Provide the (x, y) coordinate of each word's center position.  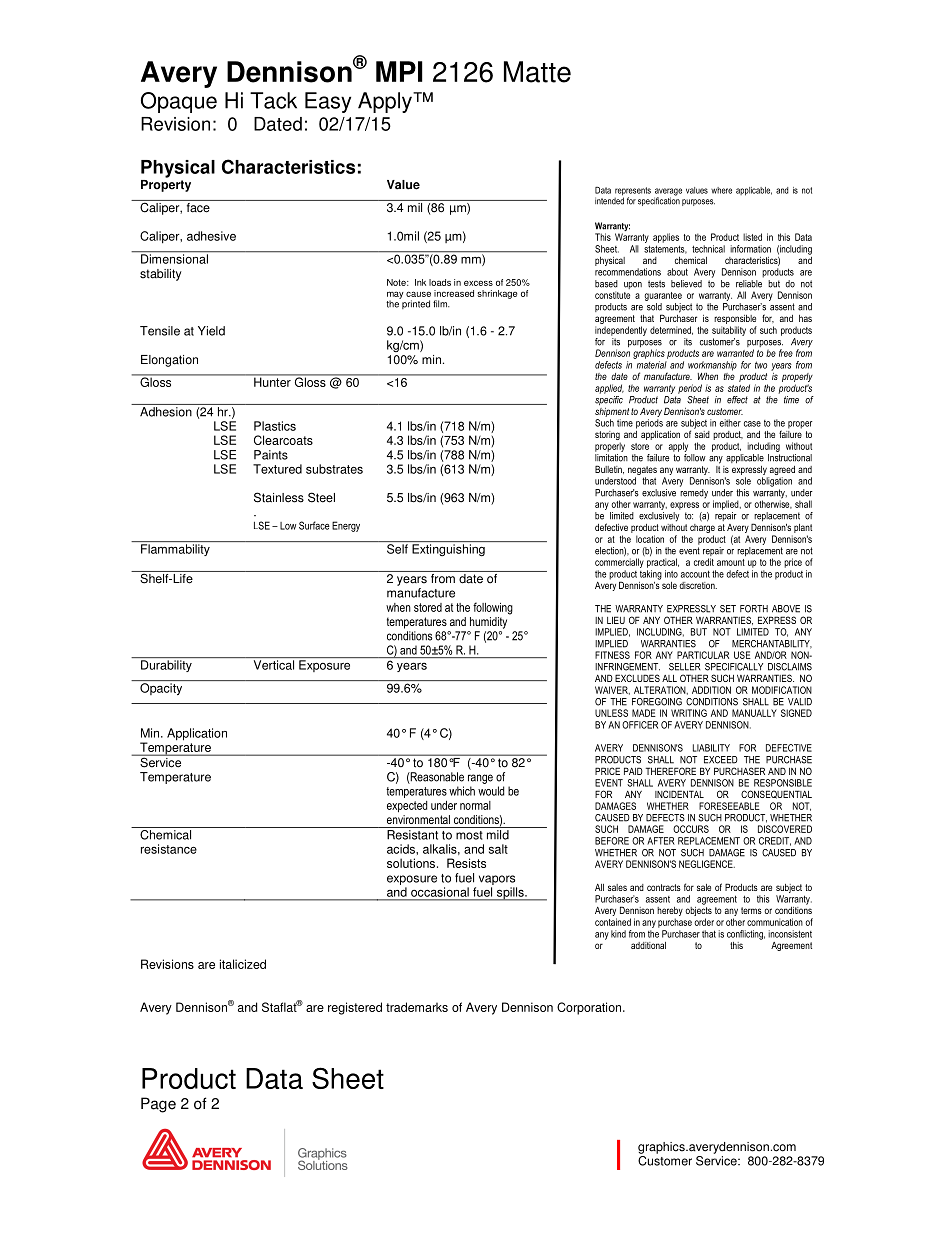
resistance (169, 849)
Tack (273, 100)
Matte (537, 72)
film (441, 304)
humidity (488, 623)
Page (158, 1105)
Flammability (175, 550)
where (721, 190)
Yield (211, 331)
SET (728, 609)
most (469, 835)
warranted (735, 353)
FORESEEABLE (729, 806)
